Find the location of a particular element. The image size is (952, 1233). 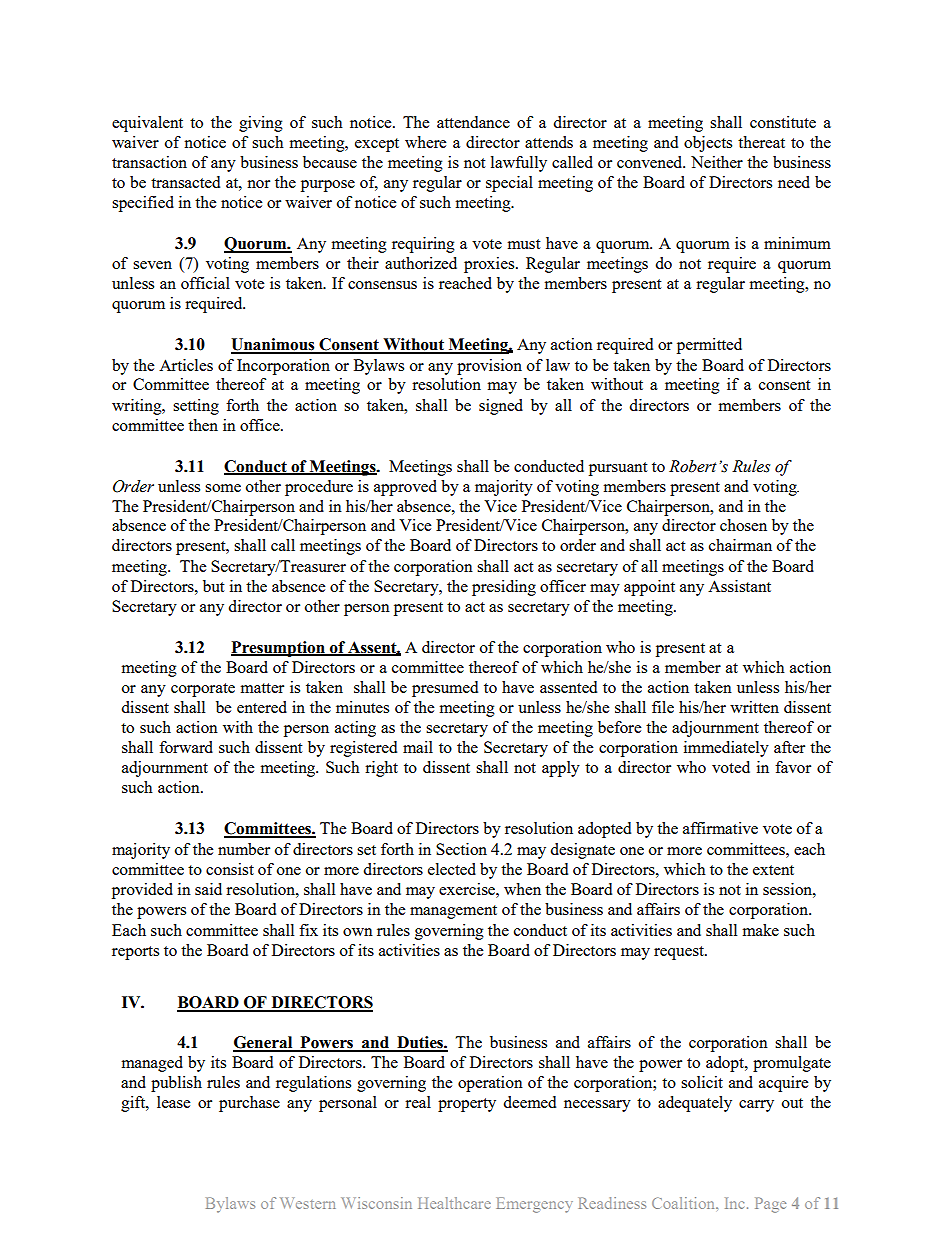

management is located at coordinates (453, 912).
